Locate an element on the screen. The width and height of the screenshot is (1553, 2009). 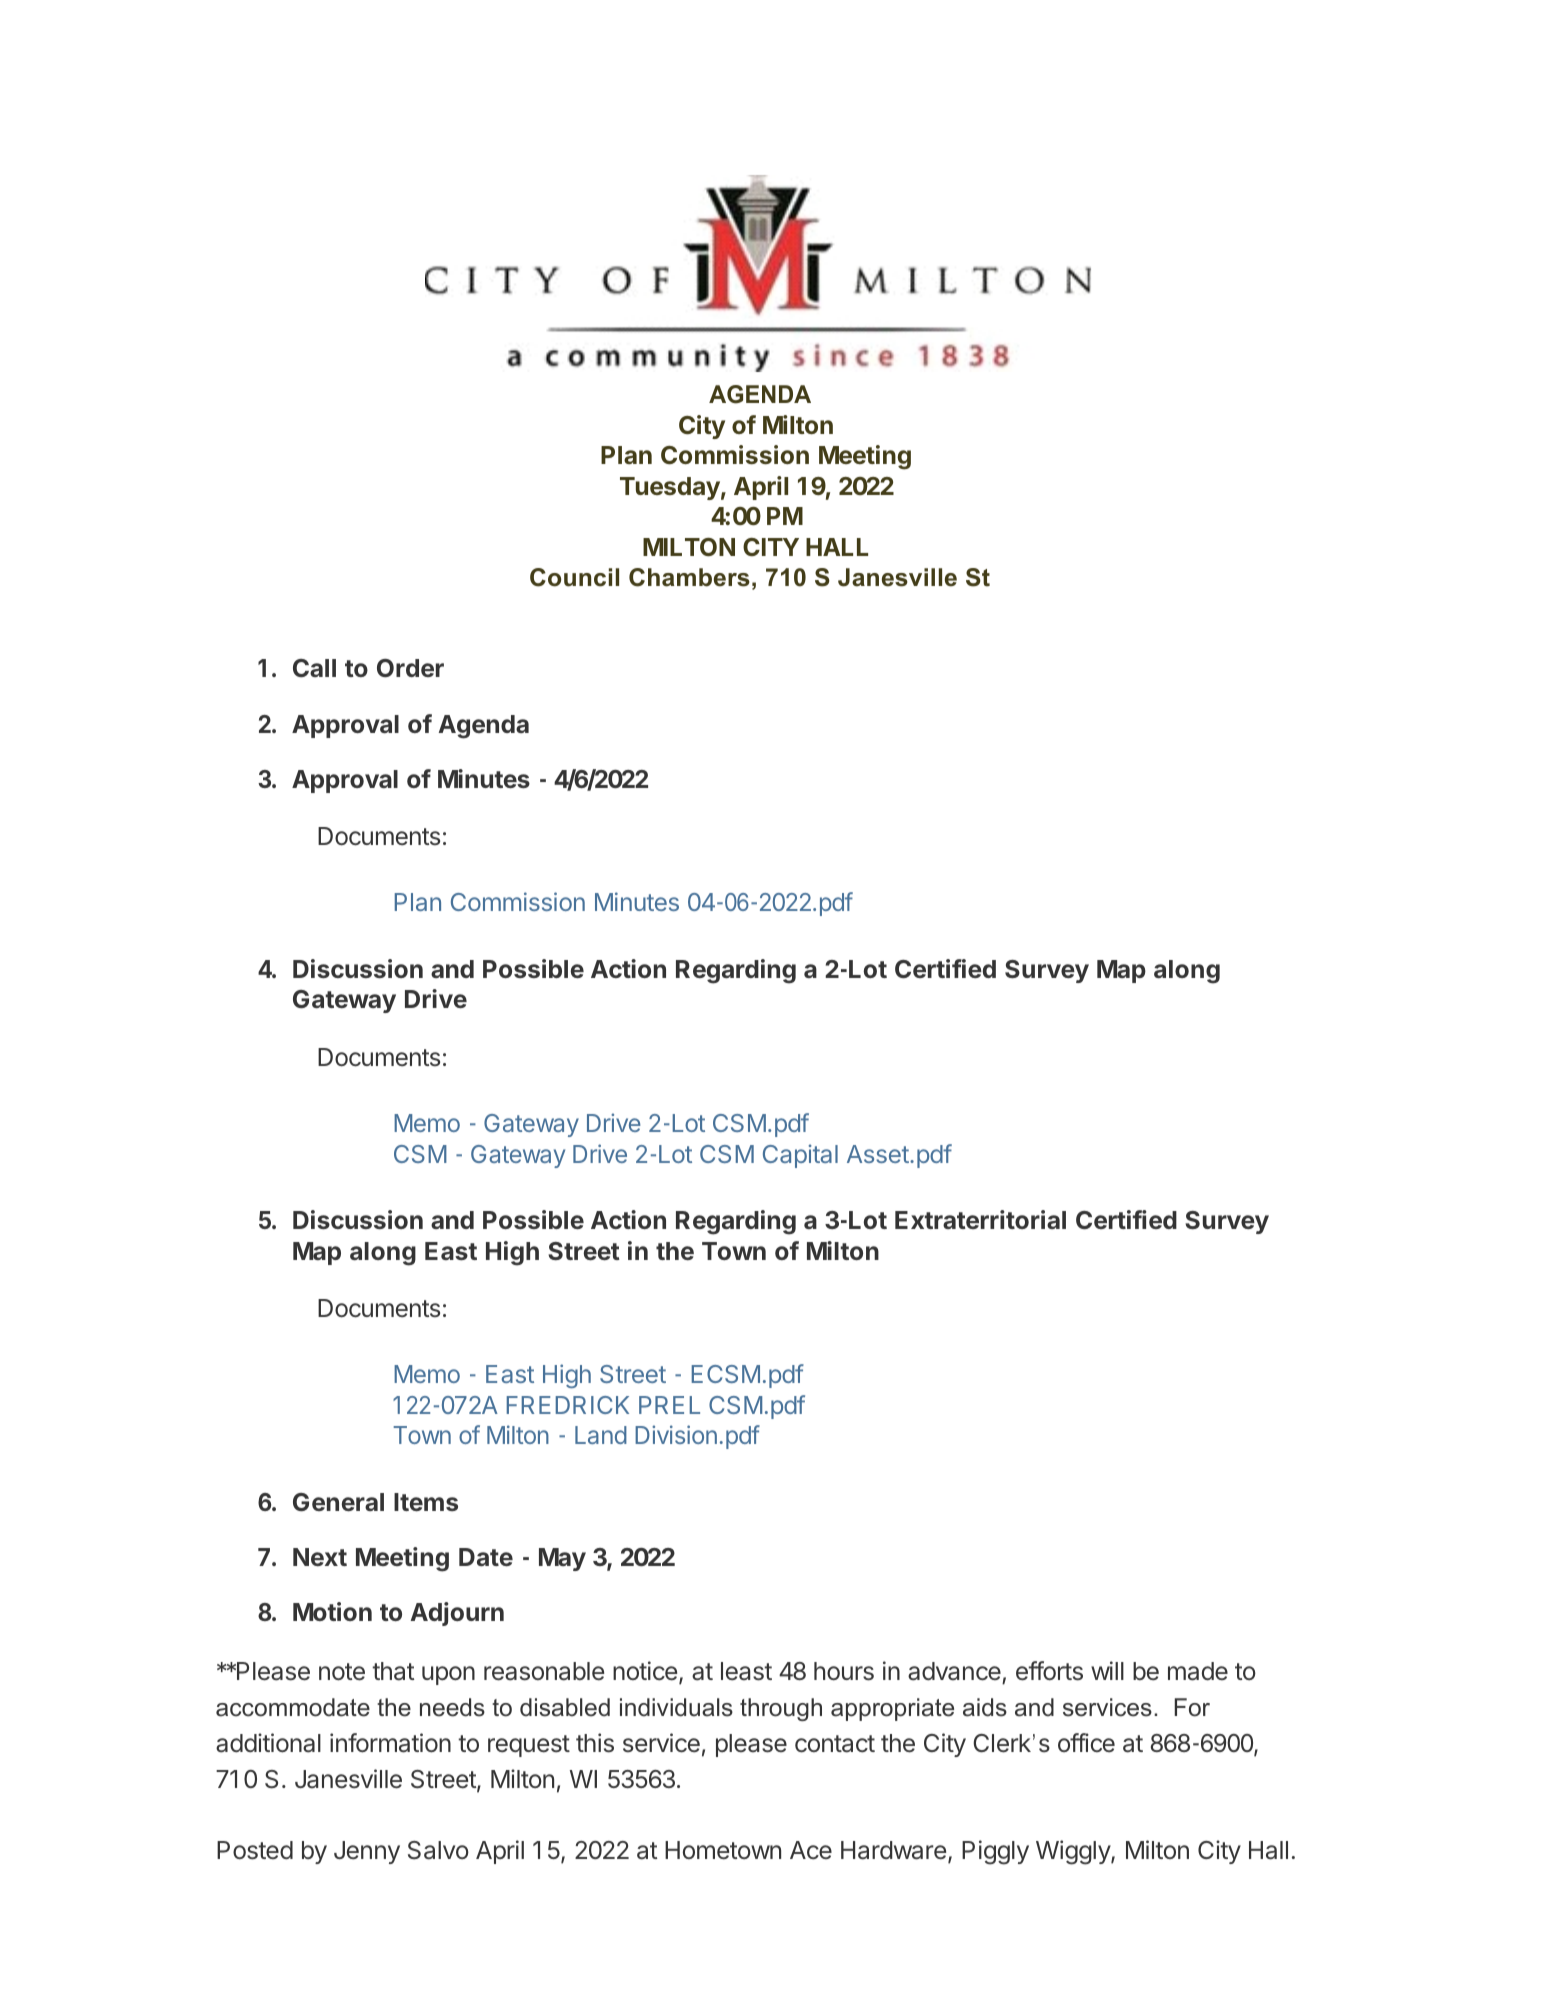
Next is located at coordinates (320, 1557).
